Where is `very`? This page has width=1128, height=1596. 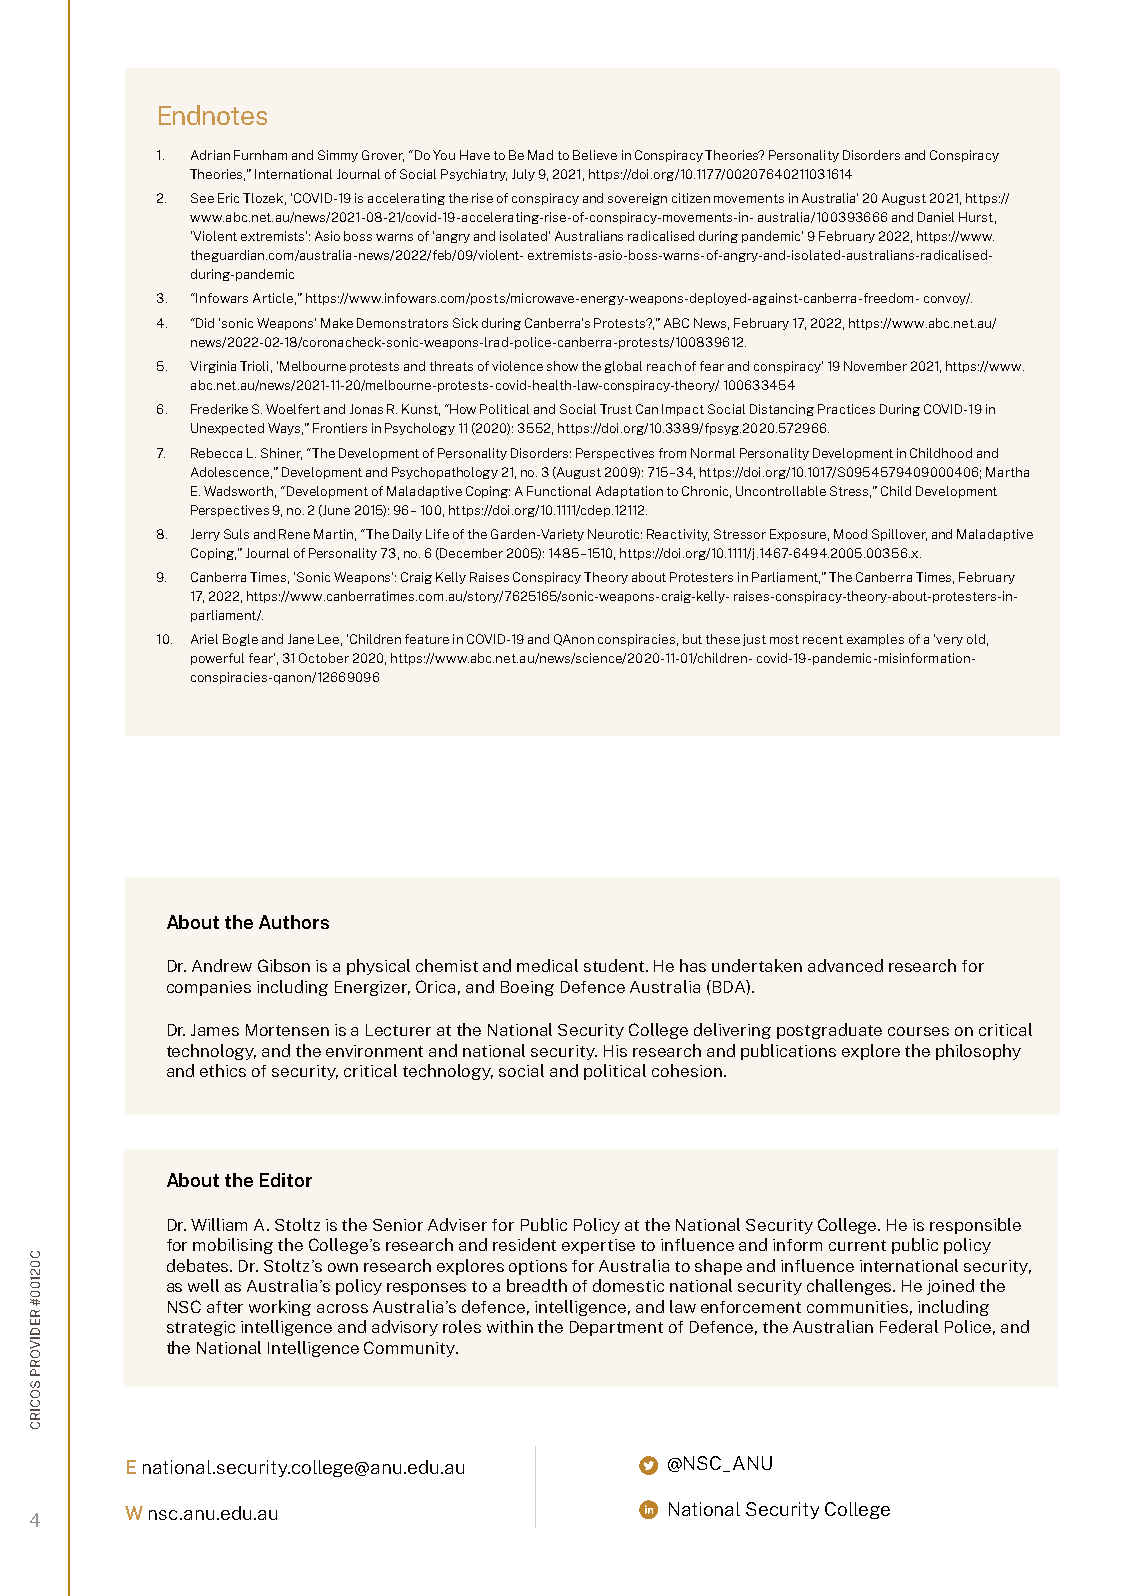
very is located at coordinates (949, 641).
